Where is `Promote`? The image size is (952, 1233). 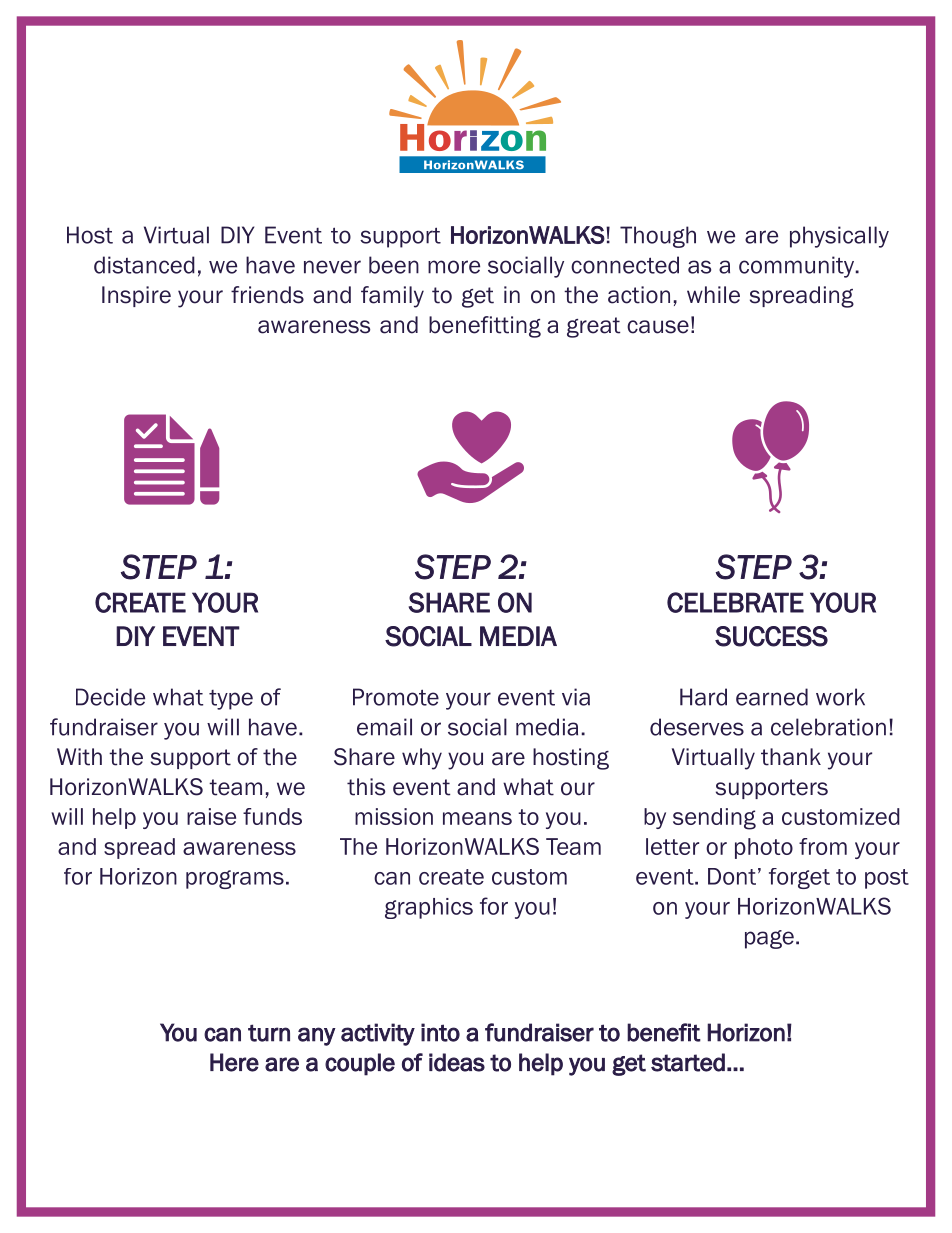 Promote is located at coordinates (396, 697).
